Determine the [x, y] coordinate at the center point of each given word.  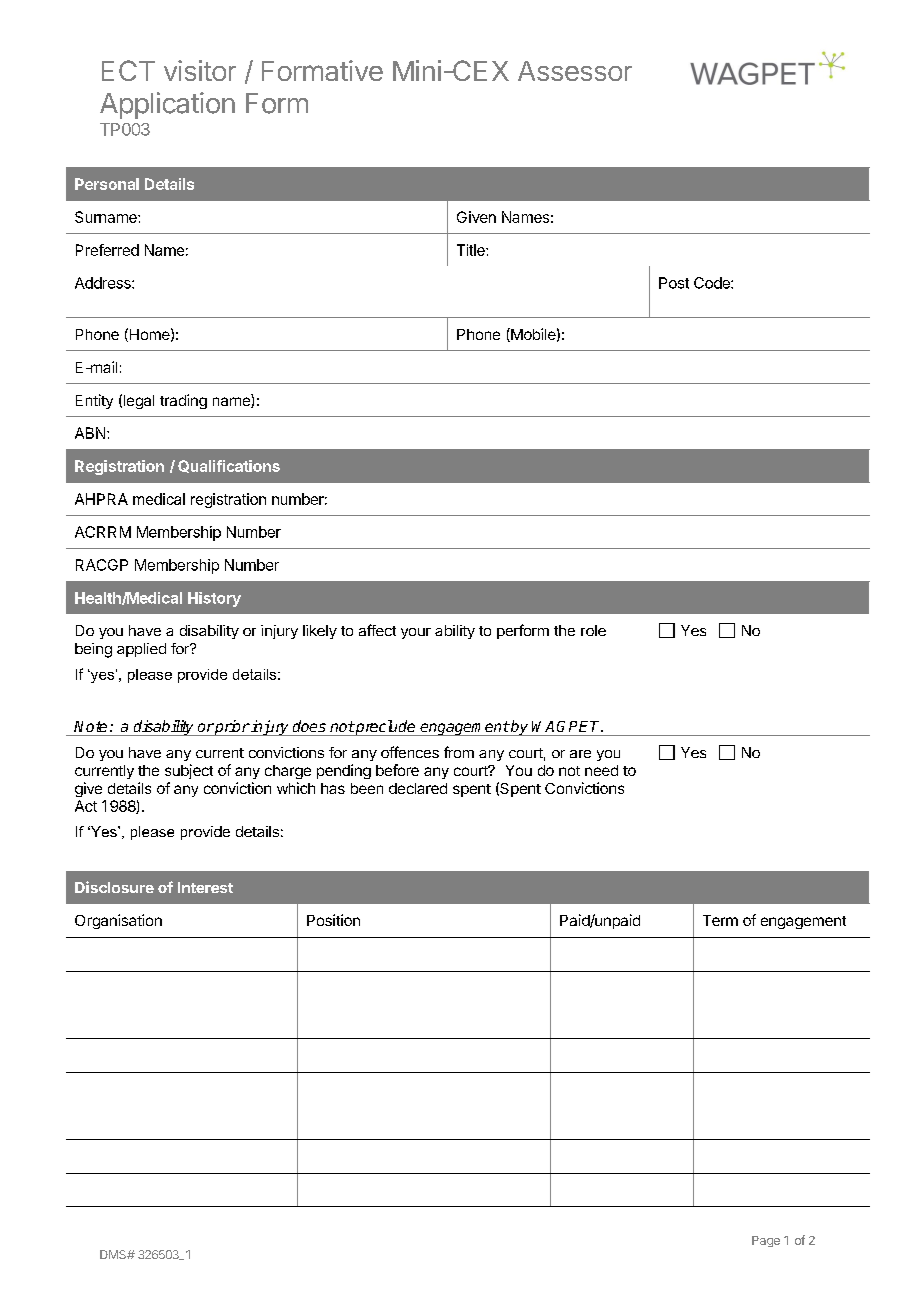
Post [674, 283]
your [416, 633]
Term [720, 920]
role [593, 630]
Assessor [575, 71]
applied [141, 650]
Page [766, 1241]
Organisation [118, 921]
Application [167, 105]
